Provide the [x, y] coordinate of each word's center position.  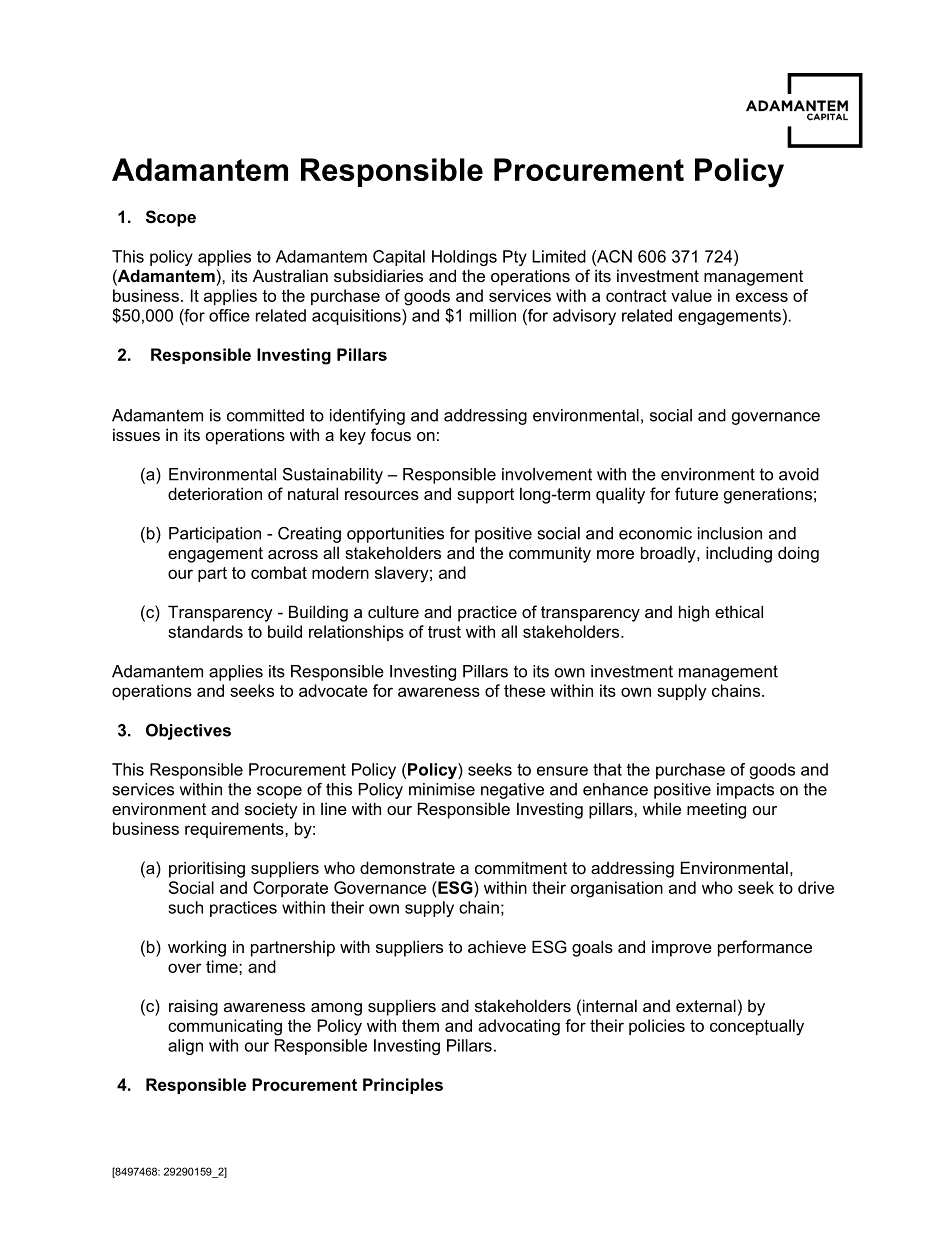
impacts [745, 791]
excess [762, 297]
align [185, 1047]
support [485, 496]
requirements [235, 830]
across [293, 554]
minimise [442, 789]
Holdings [464, 258]
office [229, 315]
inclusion [730, 533]
